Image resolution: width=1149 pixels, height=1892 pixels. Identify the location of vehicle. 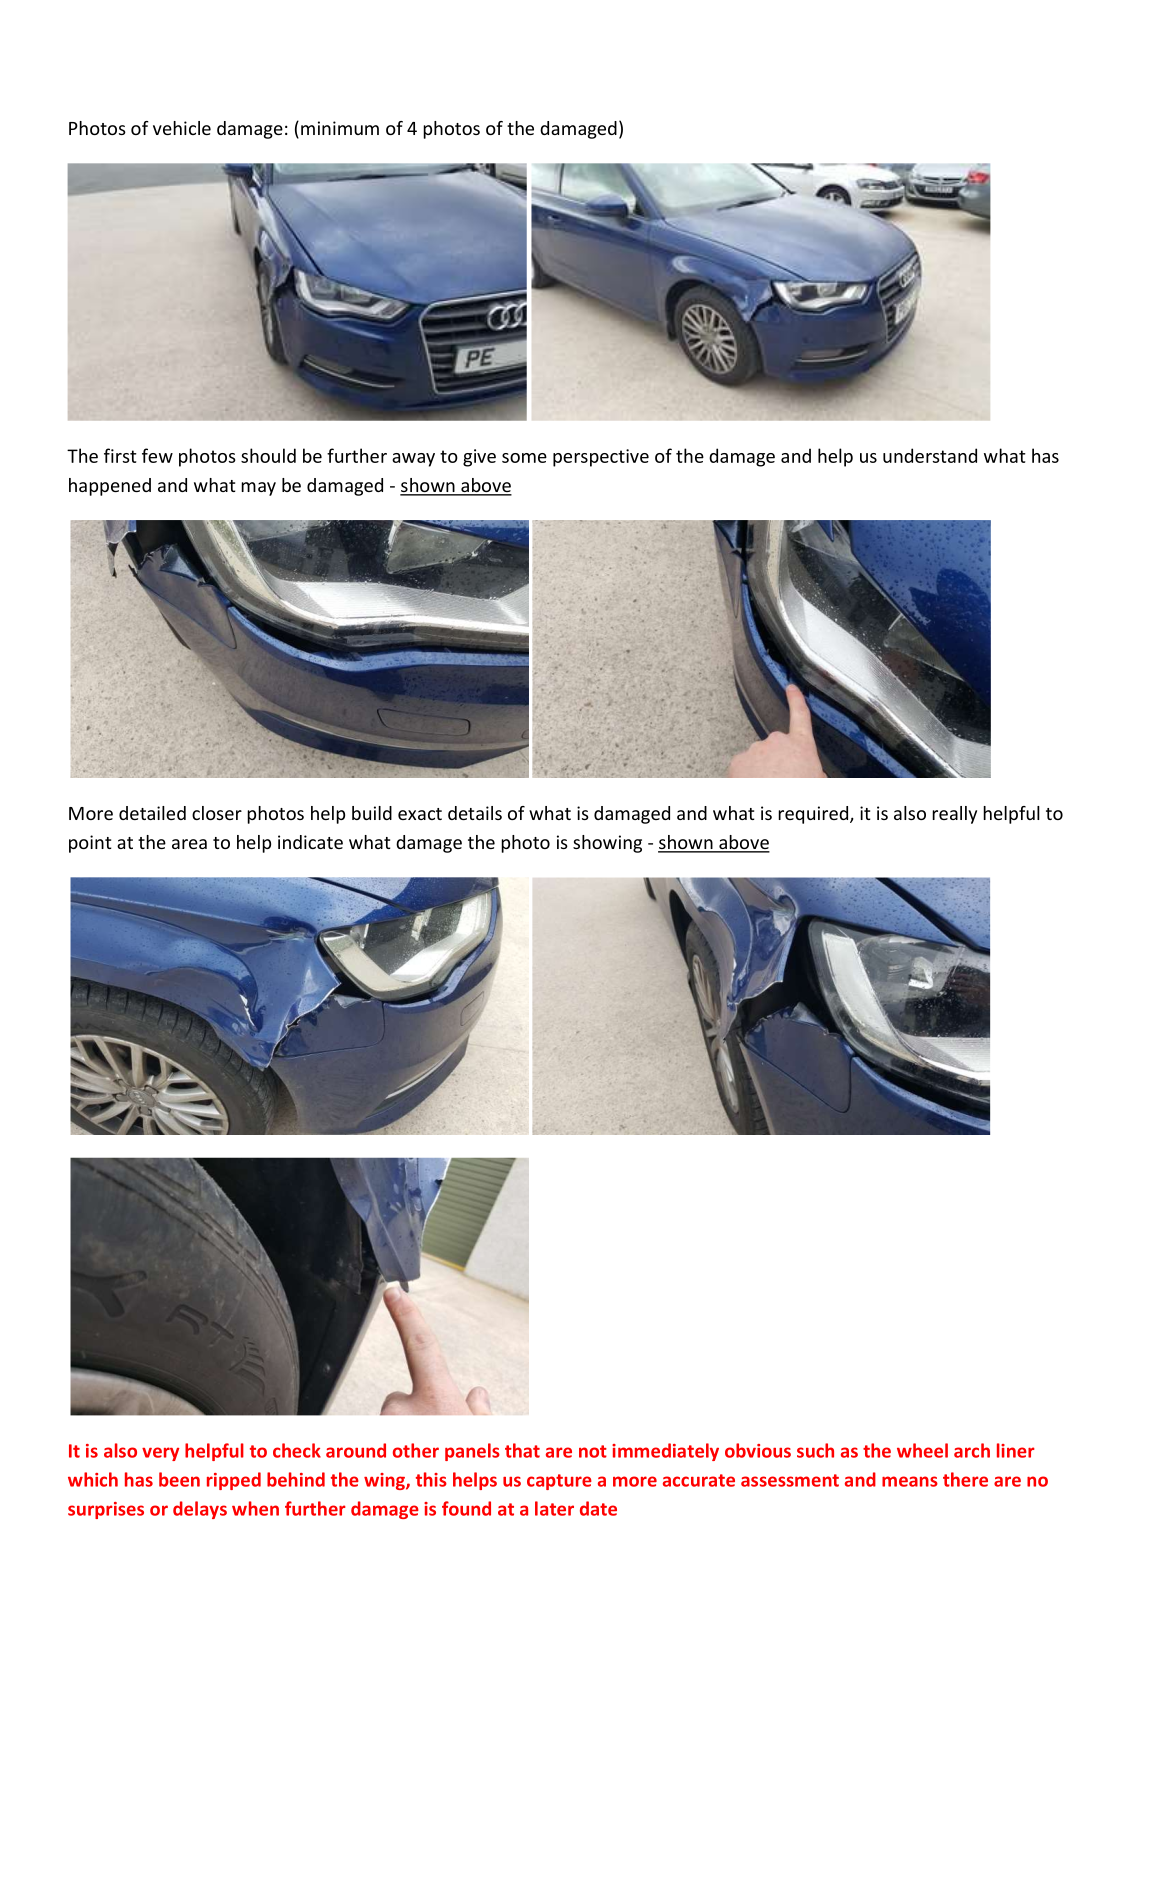
(182, 128).
